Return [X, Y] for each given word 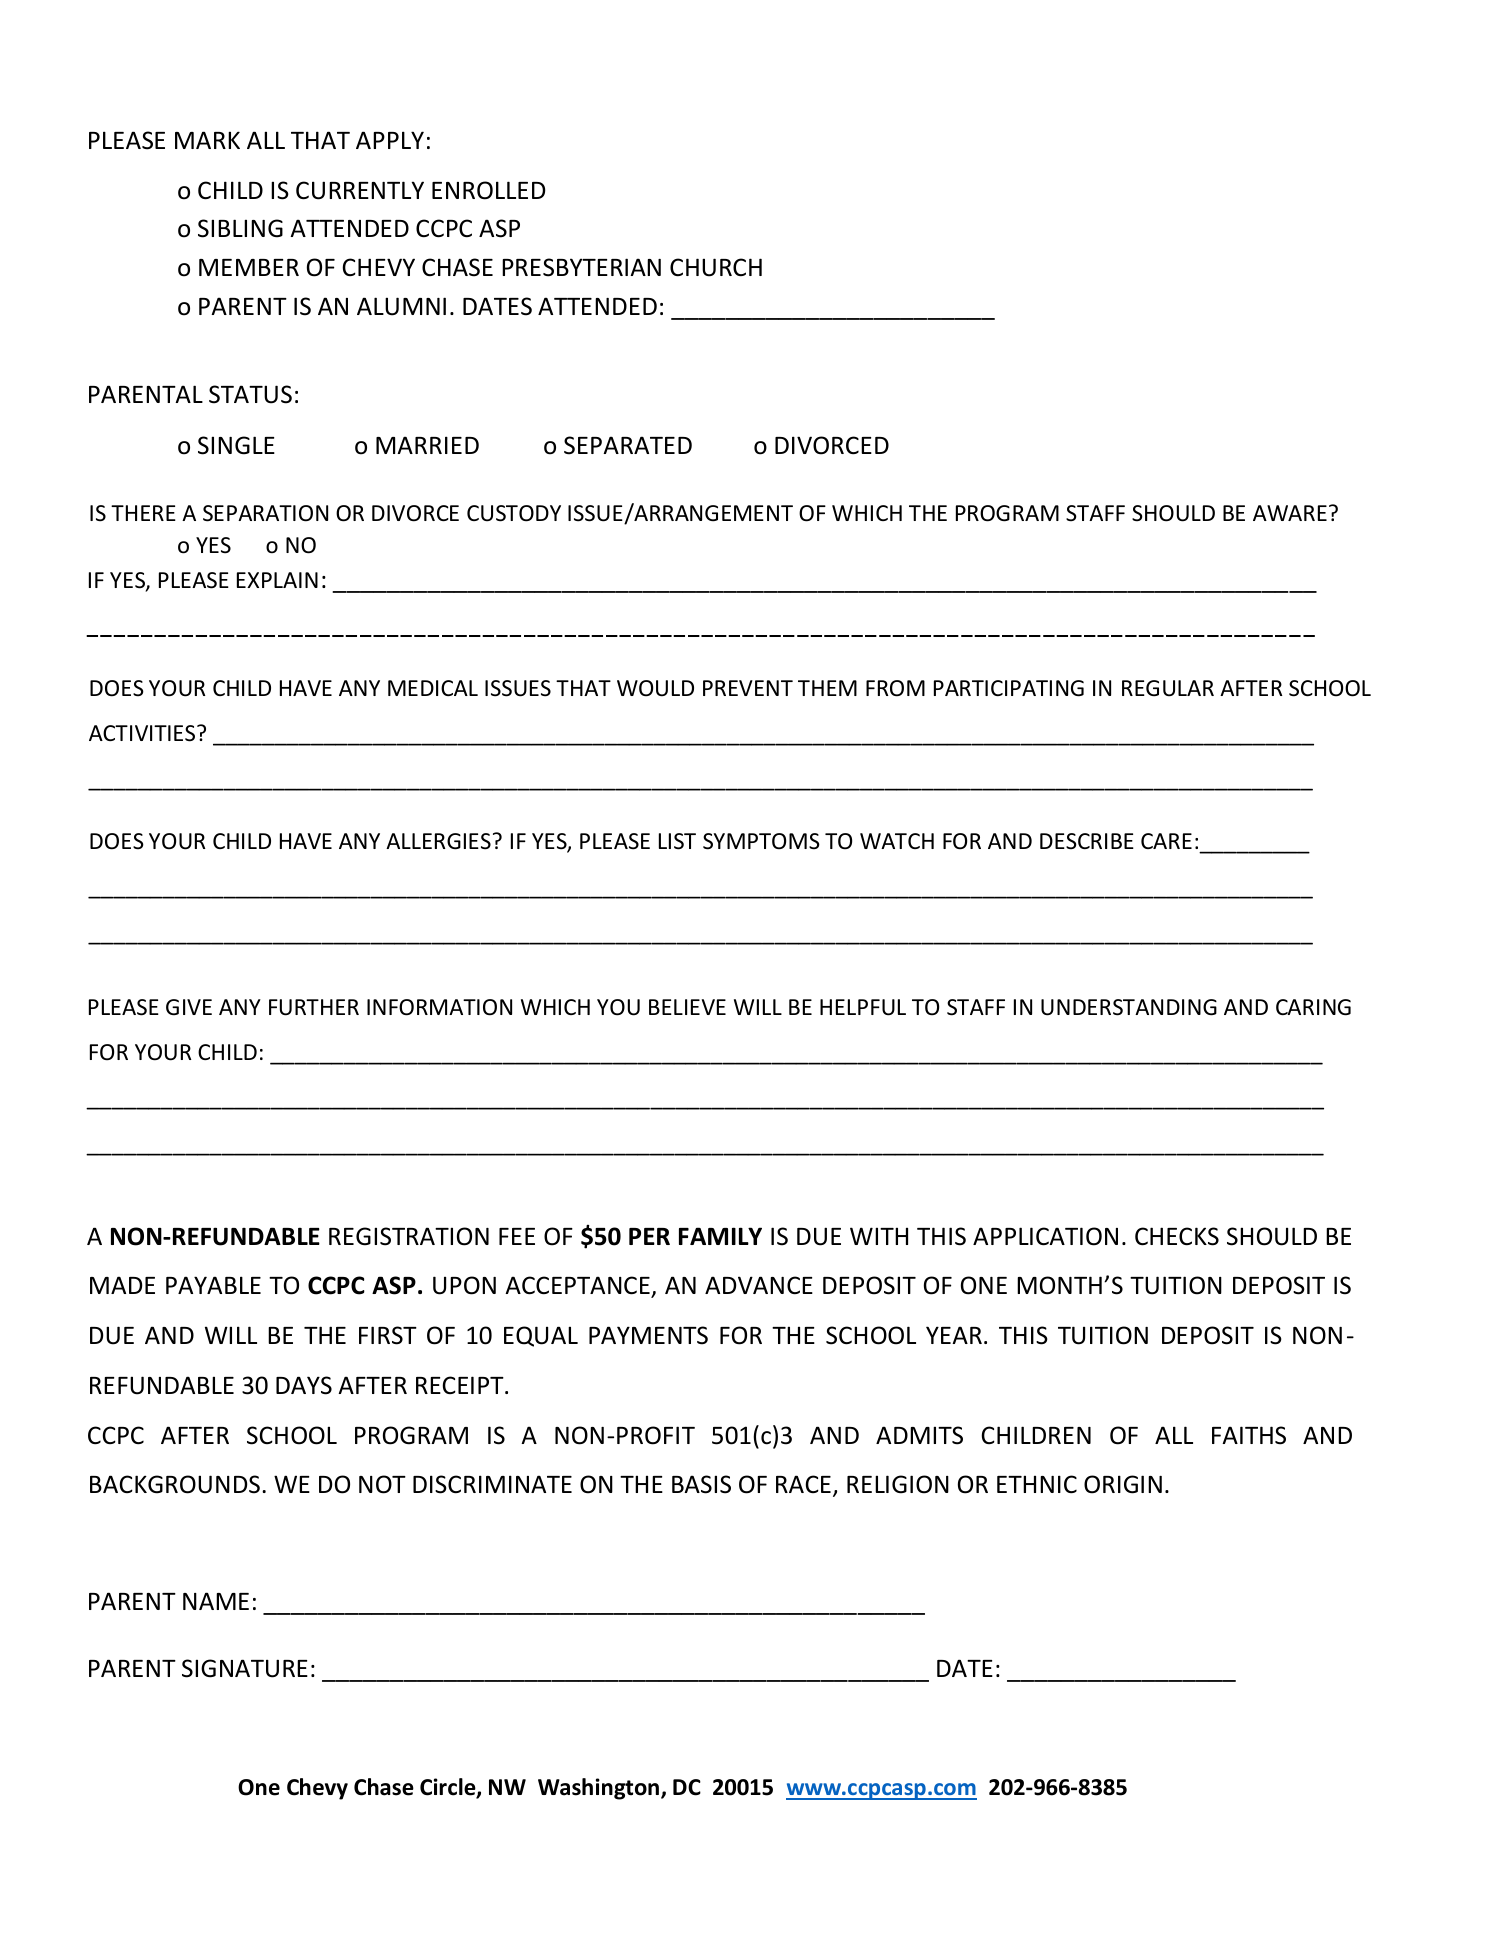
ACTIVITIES [143, 733]
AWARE [1290, 513]
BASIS [701, 1484]
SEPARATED [628, 445]
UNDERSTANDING [1129, 1007]
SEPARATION [265, 513]
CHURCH [716, 267]
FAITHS [1249, 1435]
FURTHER [314, 1007]
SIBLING [240, 228]
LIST [677, 841]
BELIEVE [687, 1007]
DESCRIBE [1087, 841]
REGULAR [1168, 688]
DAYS [304, 1385]
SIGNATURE [245, 1668]
